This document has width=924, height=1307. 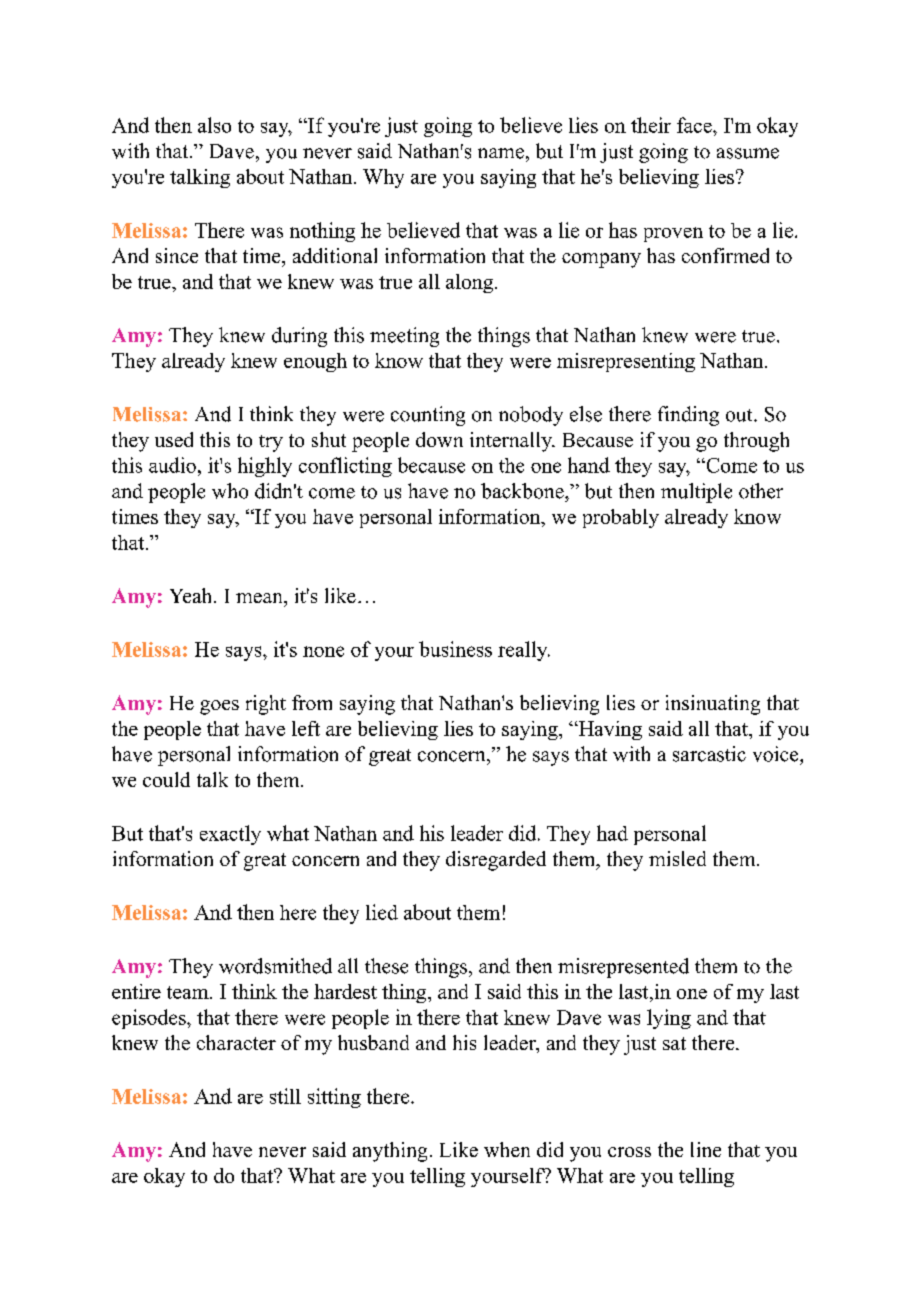 What do you see at coordinates (496, 861) in the document?
I see `disregarded` at bounding box center [496, 861].
